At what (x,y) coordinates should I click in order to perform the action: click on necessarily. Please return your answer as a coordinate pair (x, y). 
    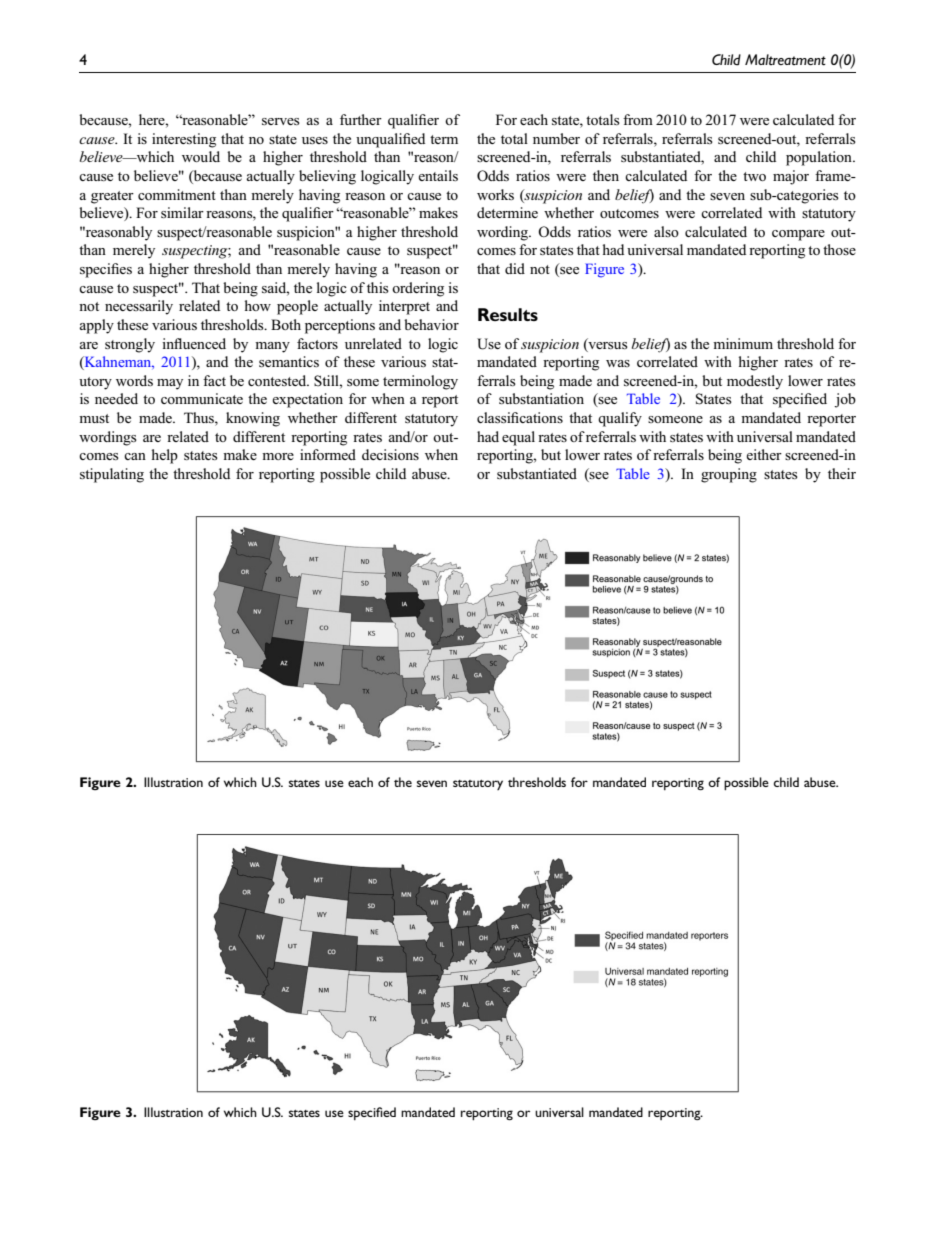
    Looking at the image, I should click on (139, 307).
